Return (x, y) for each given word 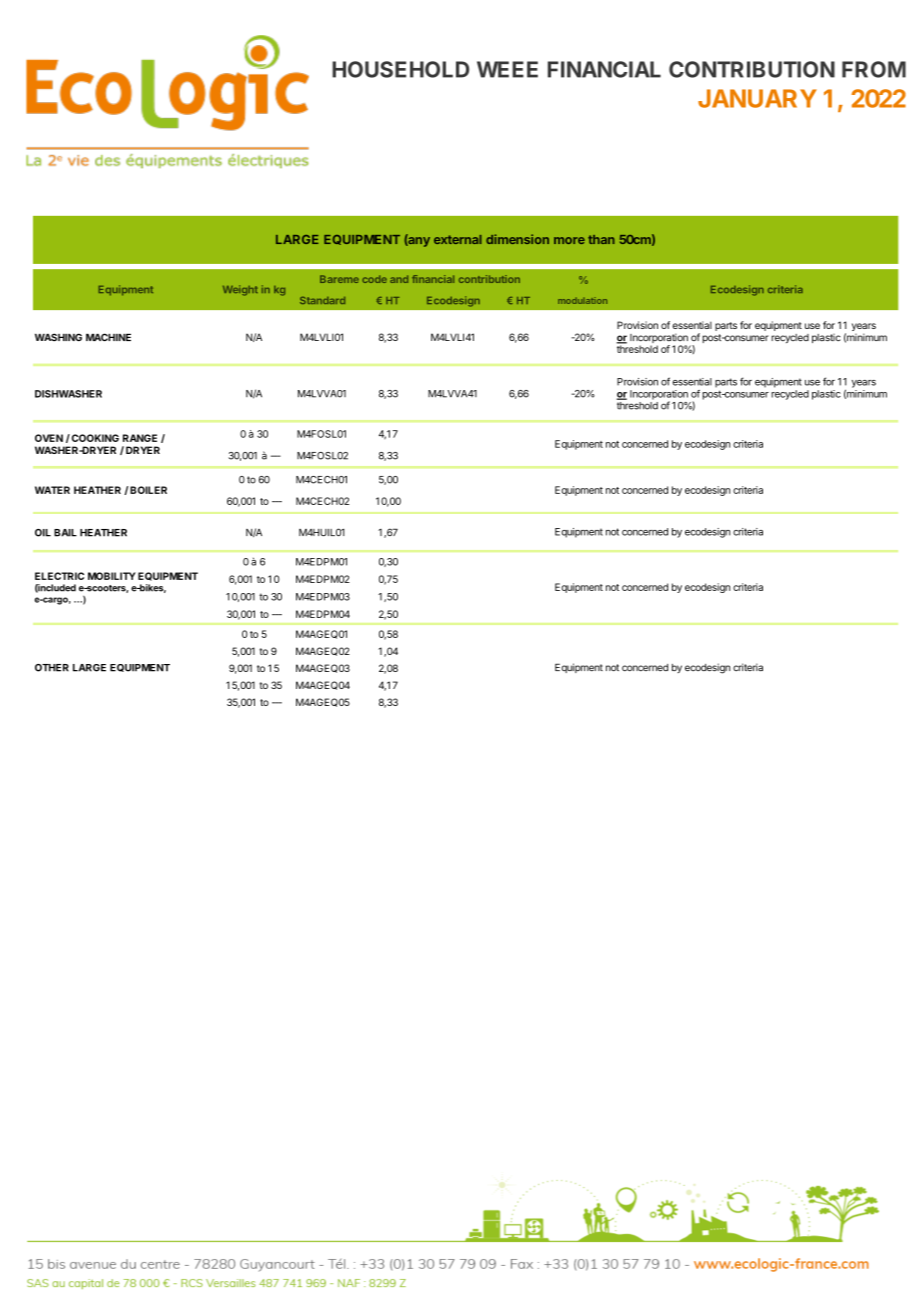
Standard (322, 300)
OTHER (52, 668)
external (458, 239)
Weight (240, 290)
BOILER (148, 490)
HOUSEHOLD (400, 69)
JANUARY (757, 98)
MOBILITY (112, 576)
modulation (582, 300)
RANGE (140, 438)
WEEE (507, 69)
